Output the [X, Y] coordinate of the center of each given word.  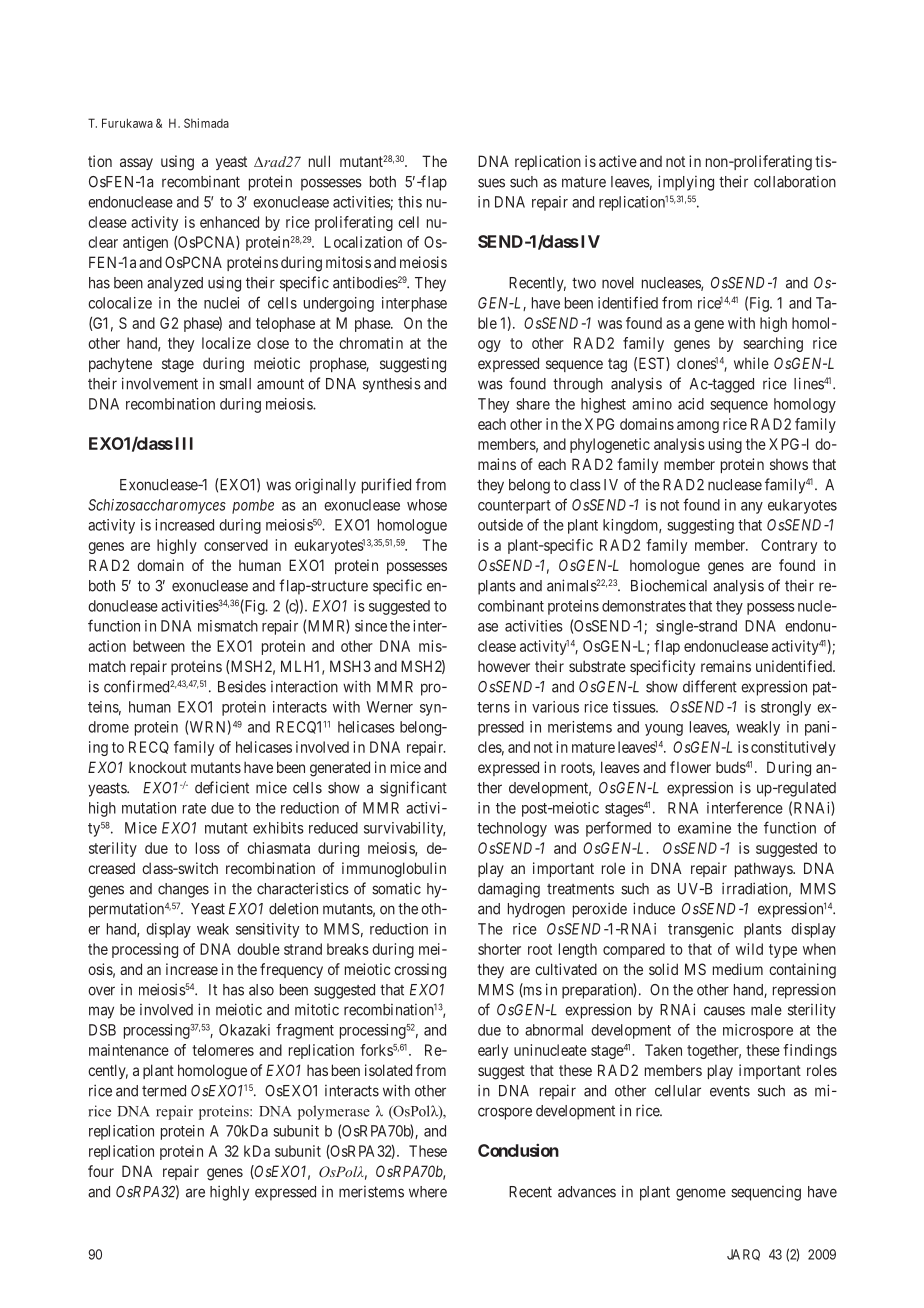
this [410, 202]
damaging [509, 890]
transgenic [701, 930]
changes [183, 890]
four [101, 1171]
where [428, 1192]
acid [691, 404]
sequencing [766, 1193]
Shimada [206, 123]
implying [686, 183]
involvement [160, 383]
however [504, 666]
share [533, 404]
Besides [242, 686]
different [710, 686]
